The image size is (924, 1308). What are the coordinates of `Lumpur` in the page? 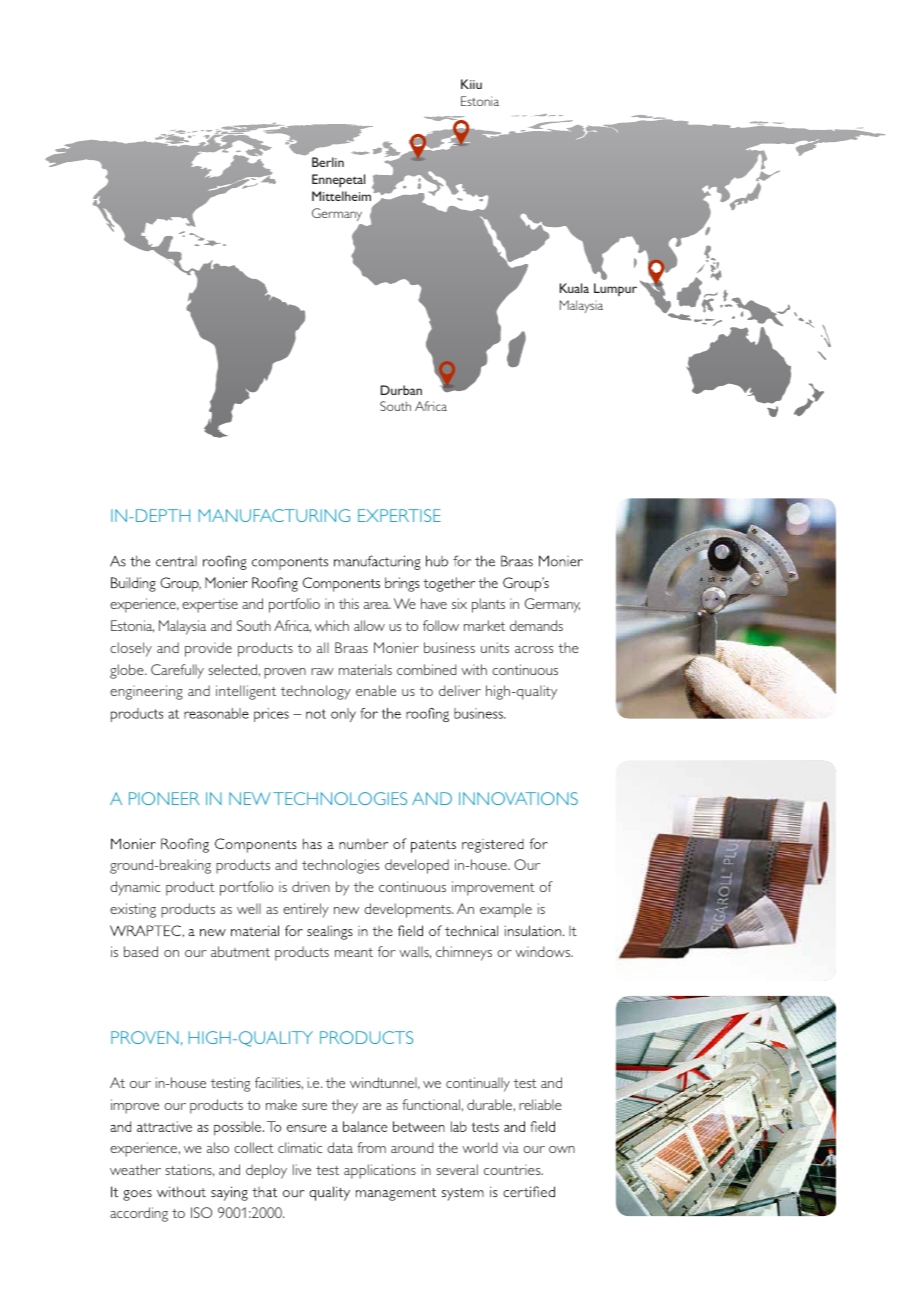 It's located at (615, 289).
